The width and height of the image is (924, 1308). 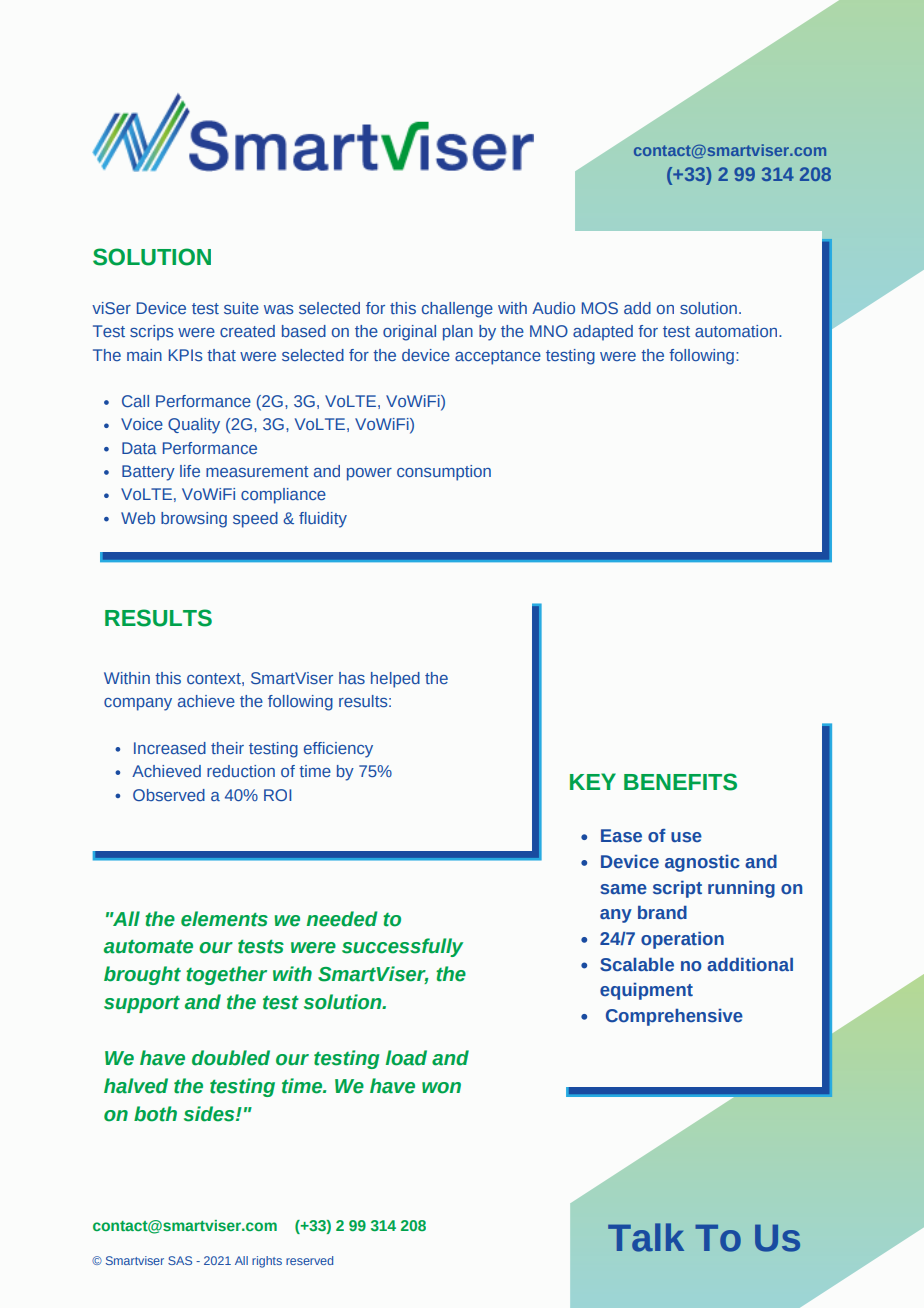 I want to click on that, so click(x=221, y=355).
